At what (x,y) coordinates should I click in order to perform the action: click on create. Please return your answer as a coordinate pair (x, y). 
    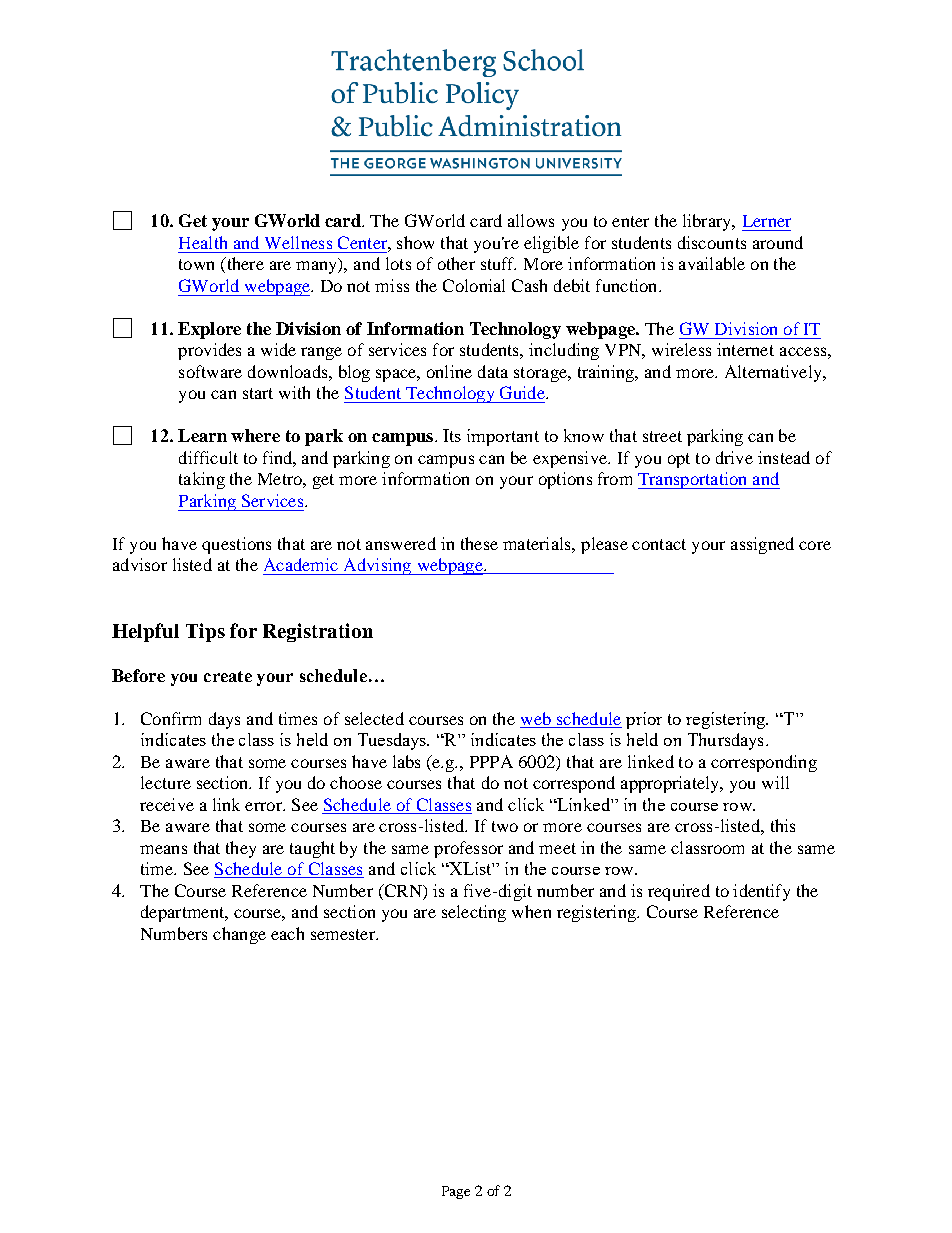
    Looking at the image, I should click on (228, 676).
